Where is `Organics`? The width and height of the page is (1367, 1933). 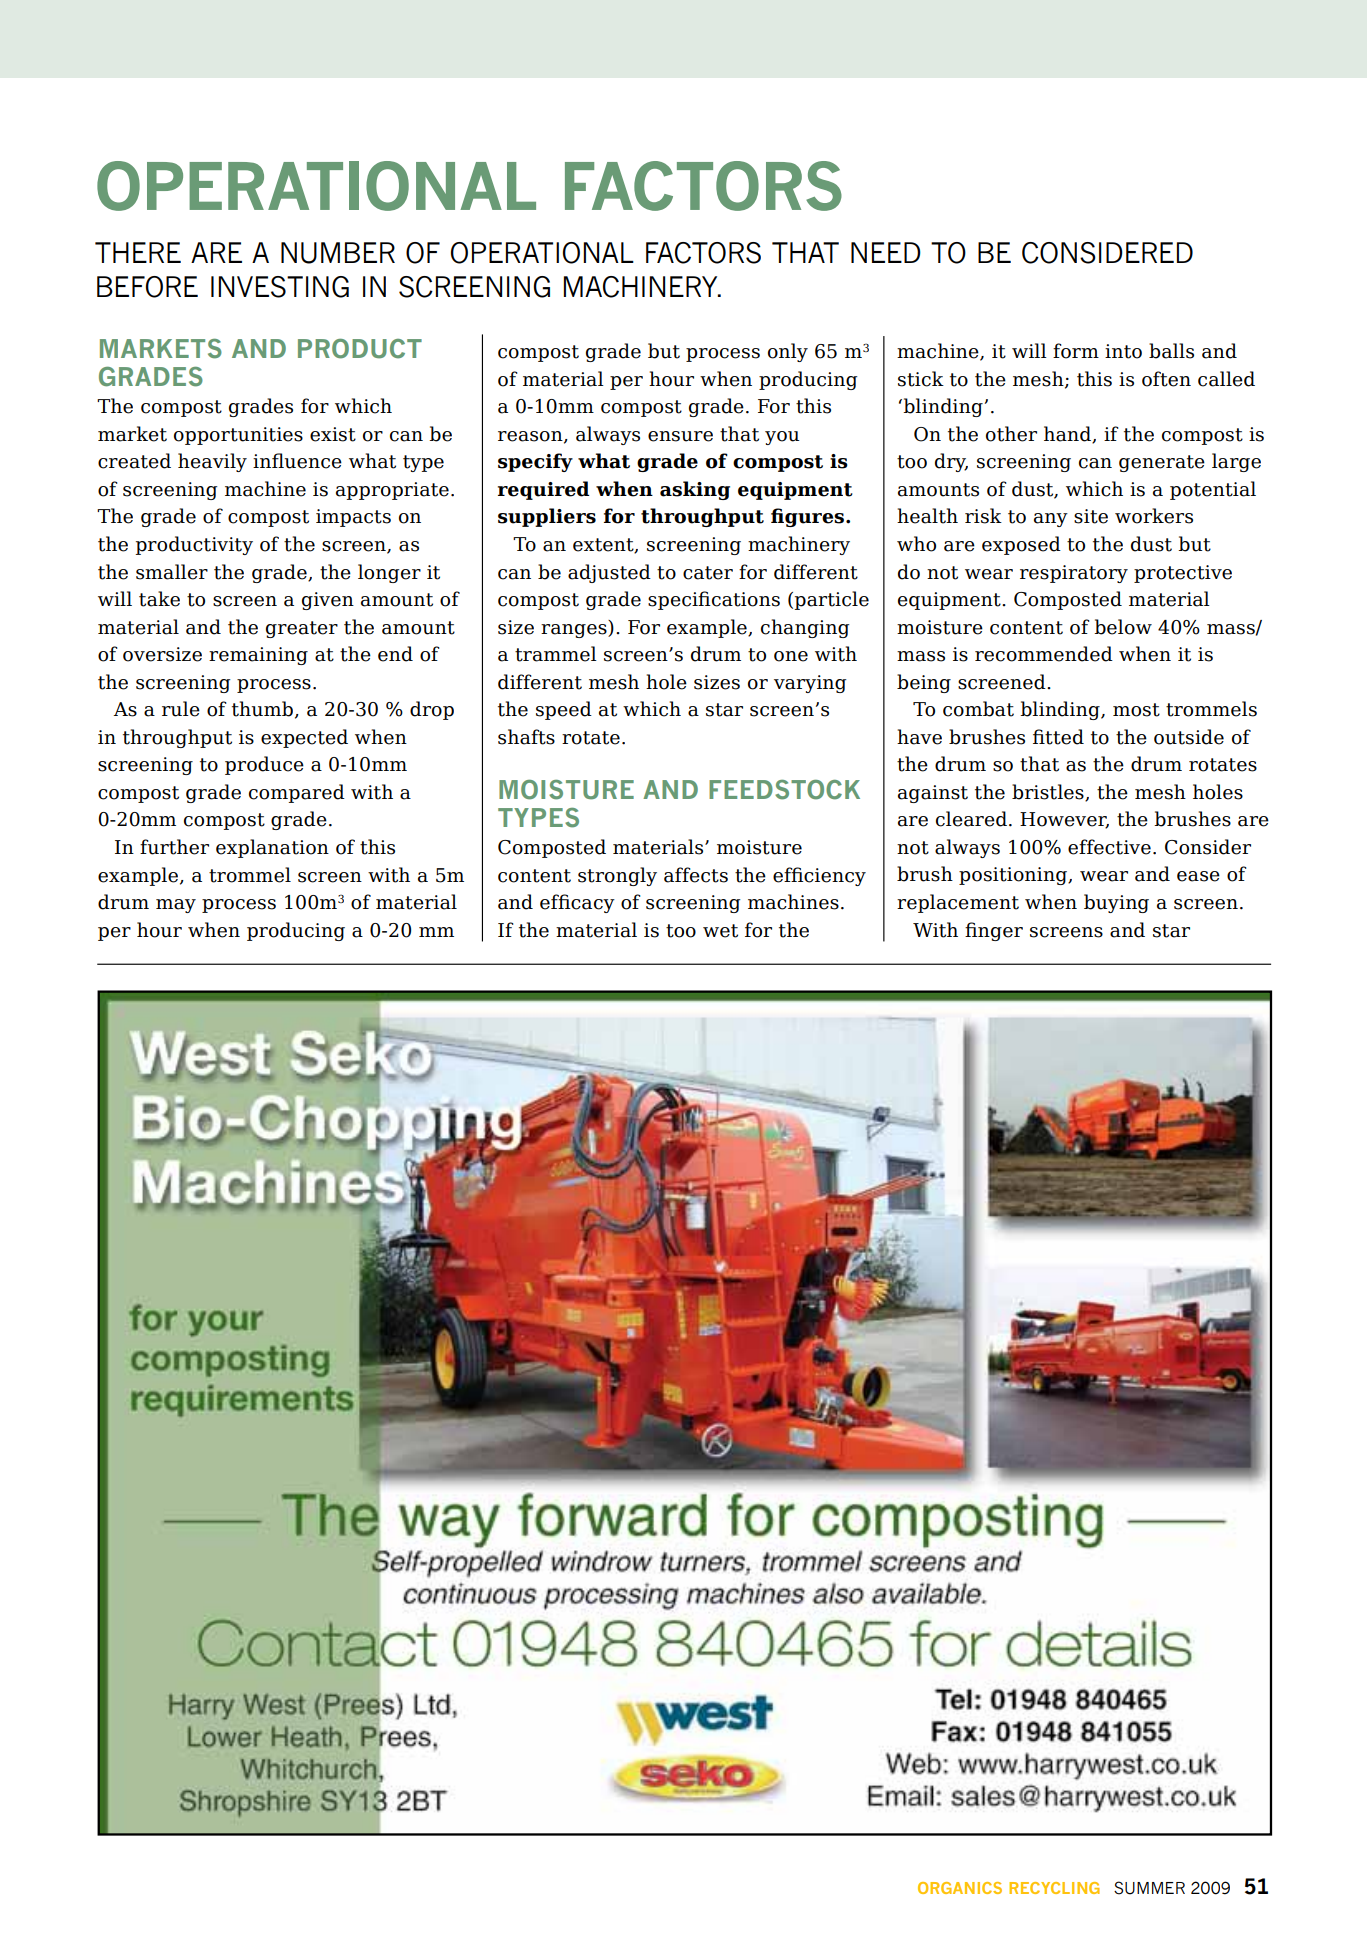
Organics is located at coordinates (960, 1888).
